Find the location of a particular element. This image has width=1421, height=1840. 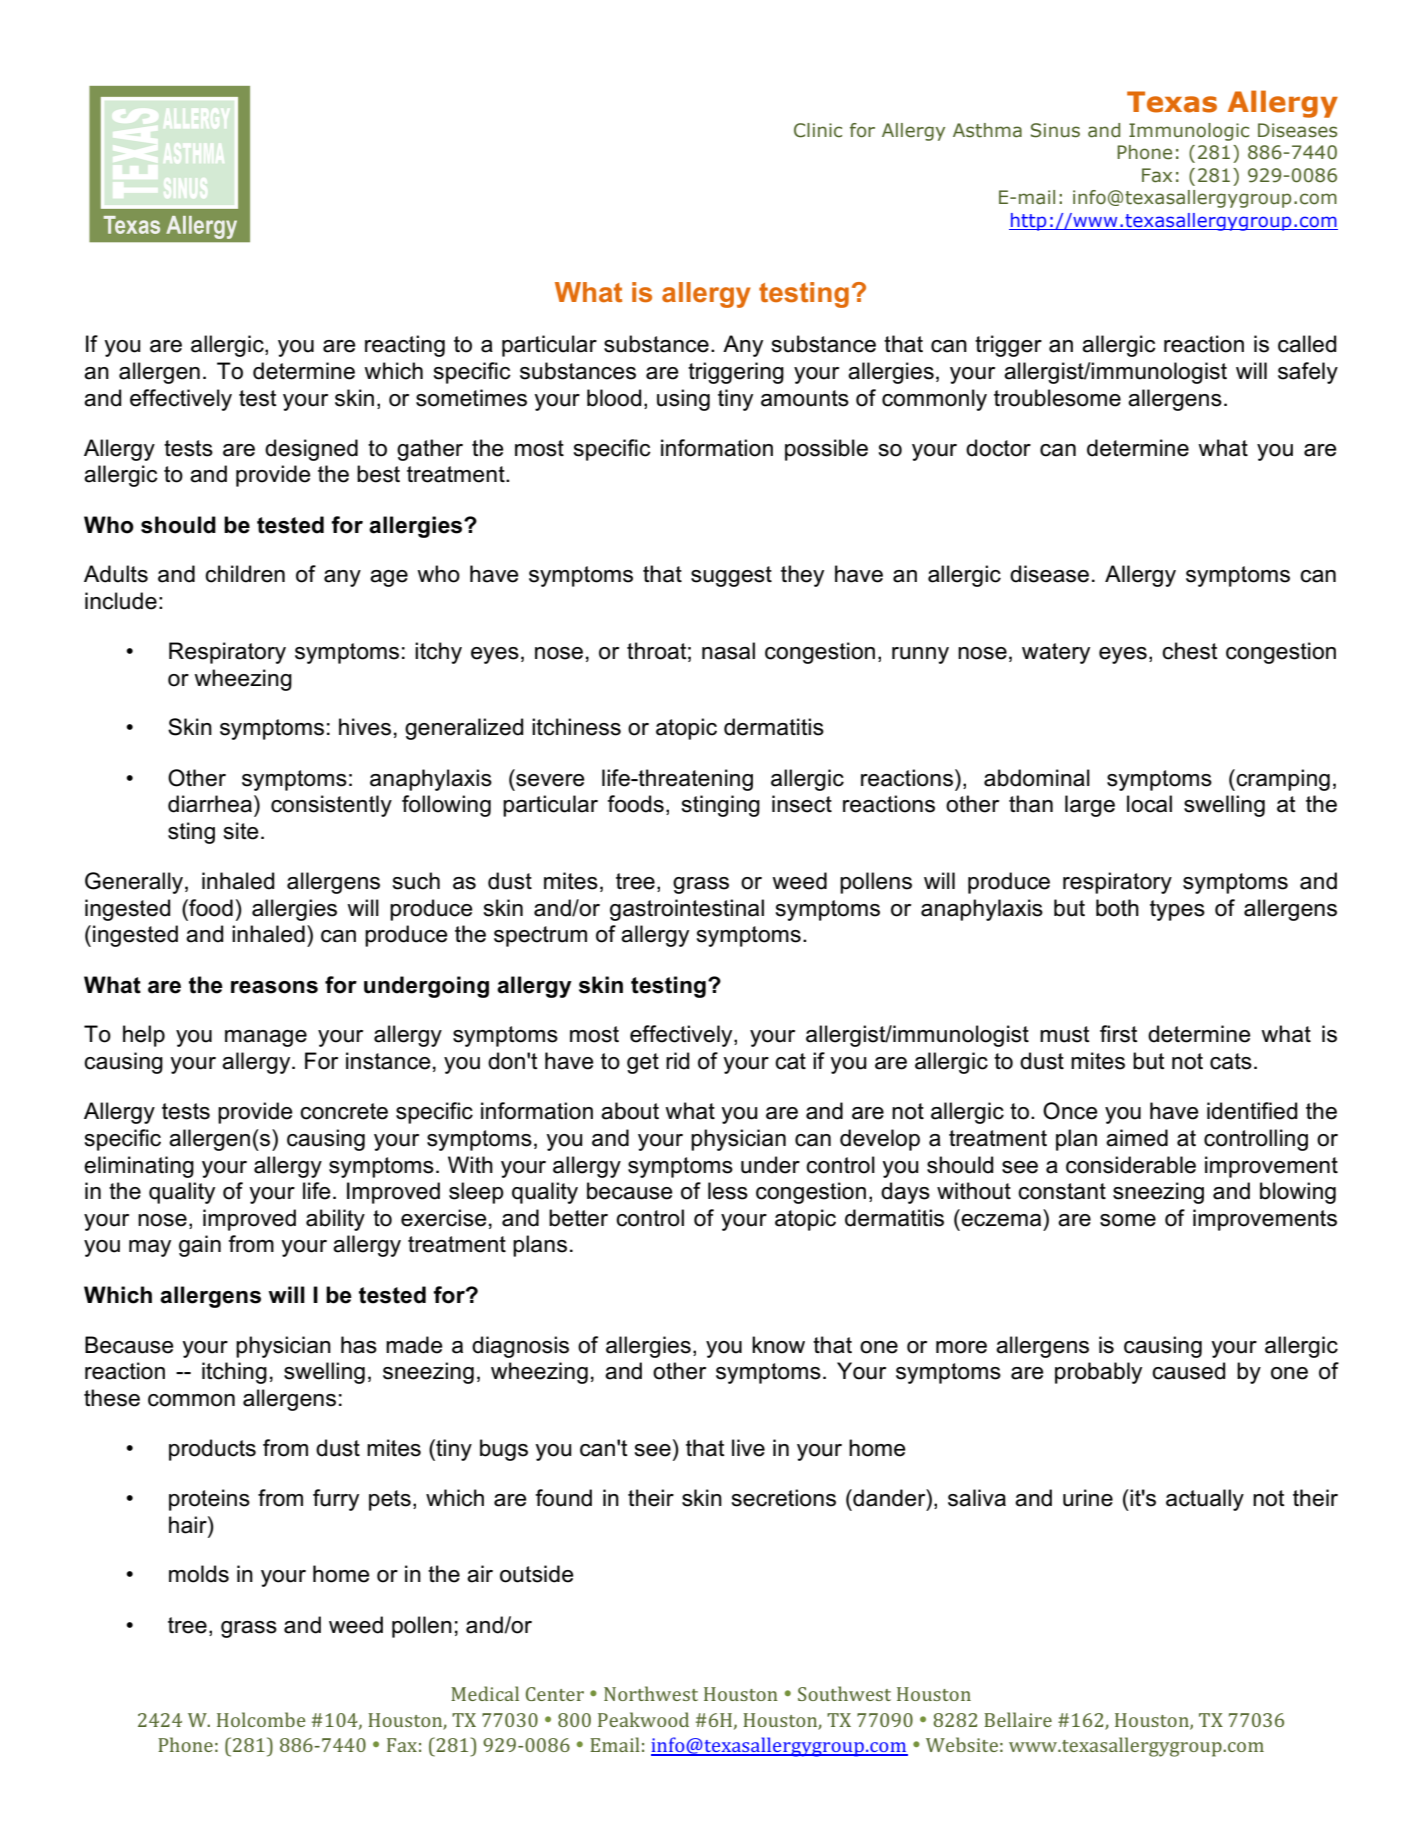

types is located at coordinates (1177, 910).
